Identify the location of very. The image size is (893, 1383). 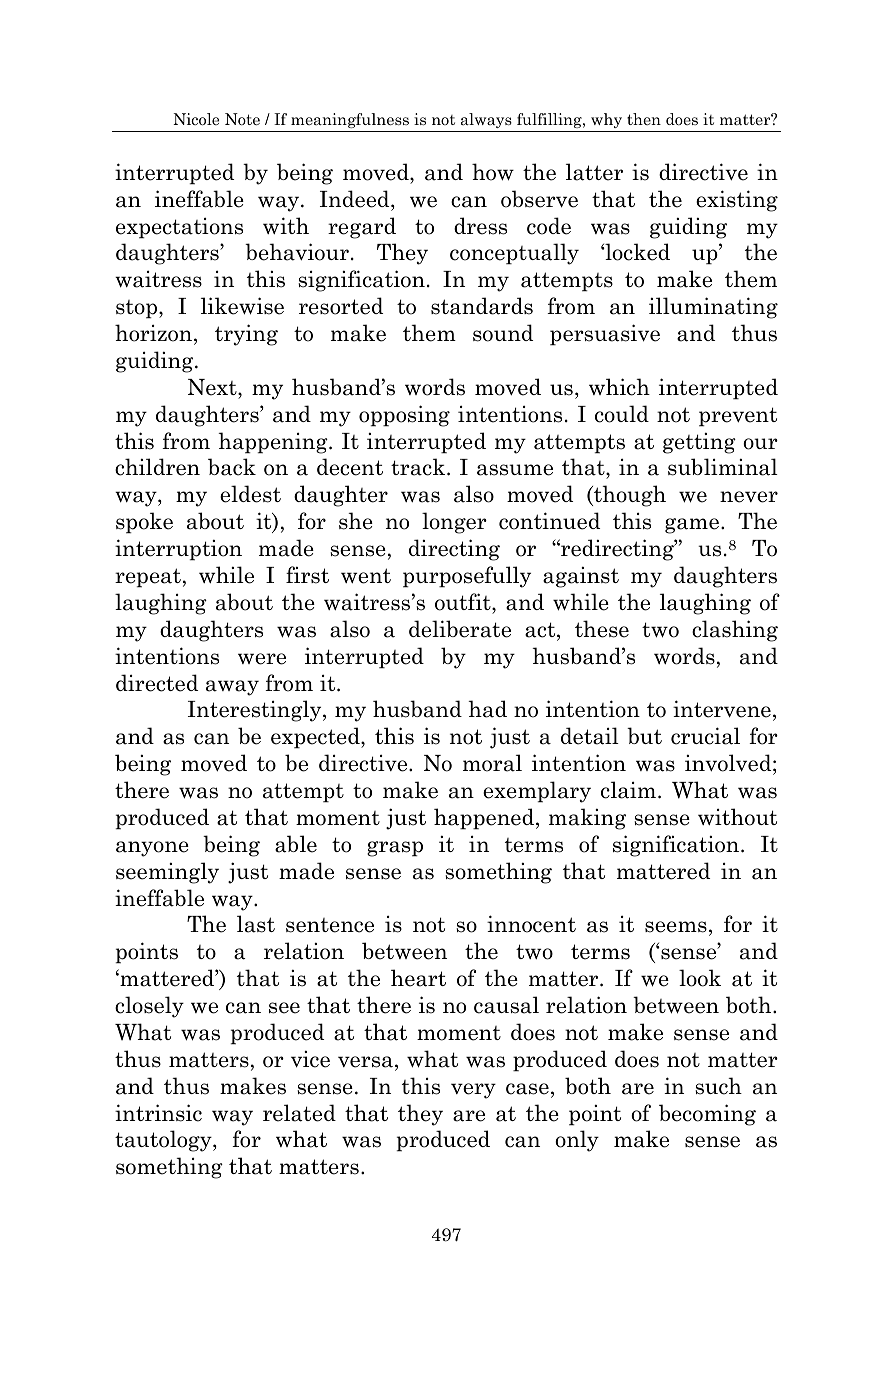
(473, 1091).
